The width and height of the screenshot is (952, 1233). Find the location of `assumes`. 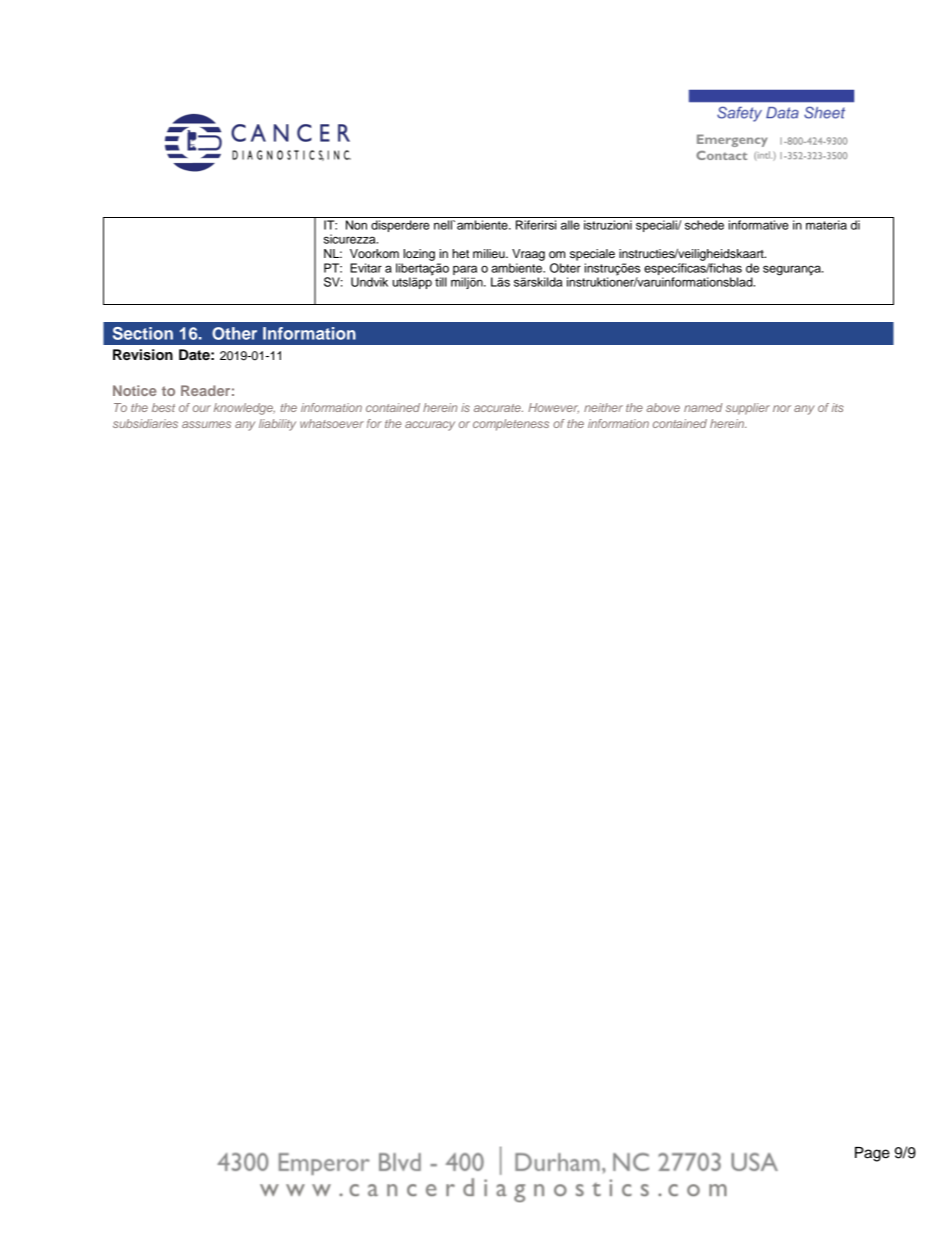

assumes is located at coordinates (206, 424).
